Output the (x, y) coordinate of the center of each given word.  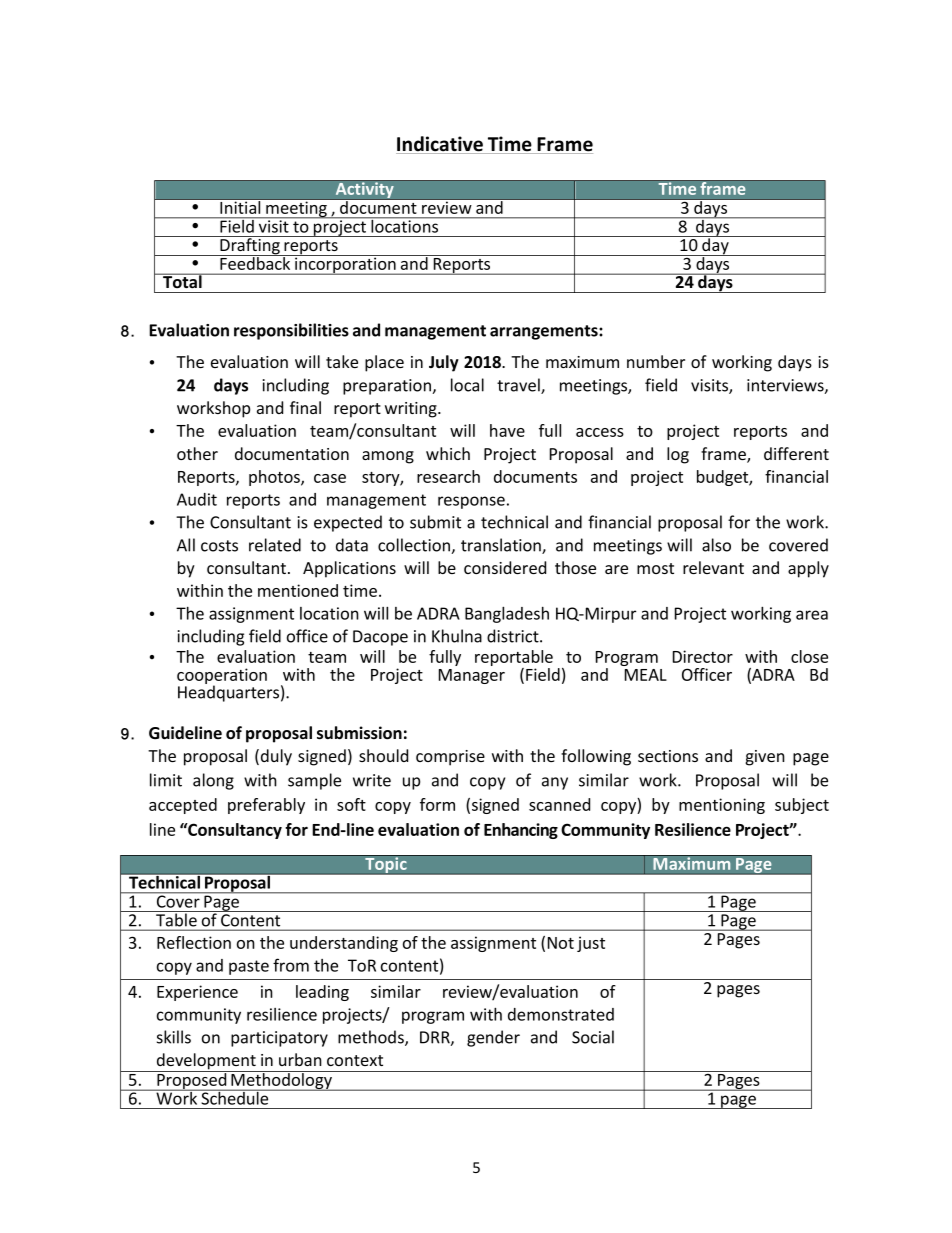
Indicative (440, 145)
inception (254, 227)
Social (593, 1037)
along (213, 781)
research (448, 476)
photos (275, 478)
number (656, 361)
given (765, 758)
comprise (450, 758)
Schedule (235, 1097)
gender (493, 1038)
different (796, 453)
